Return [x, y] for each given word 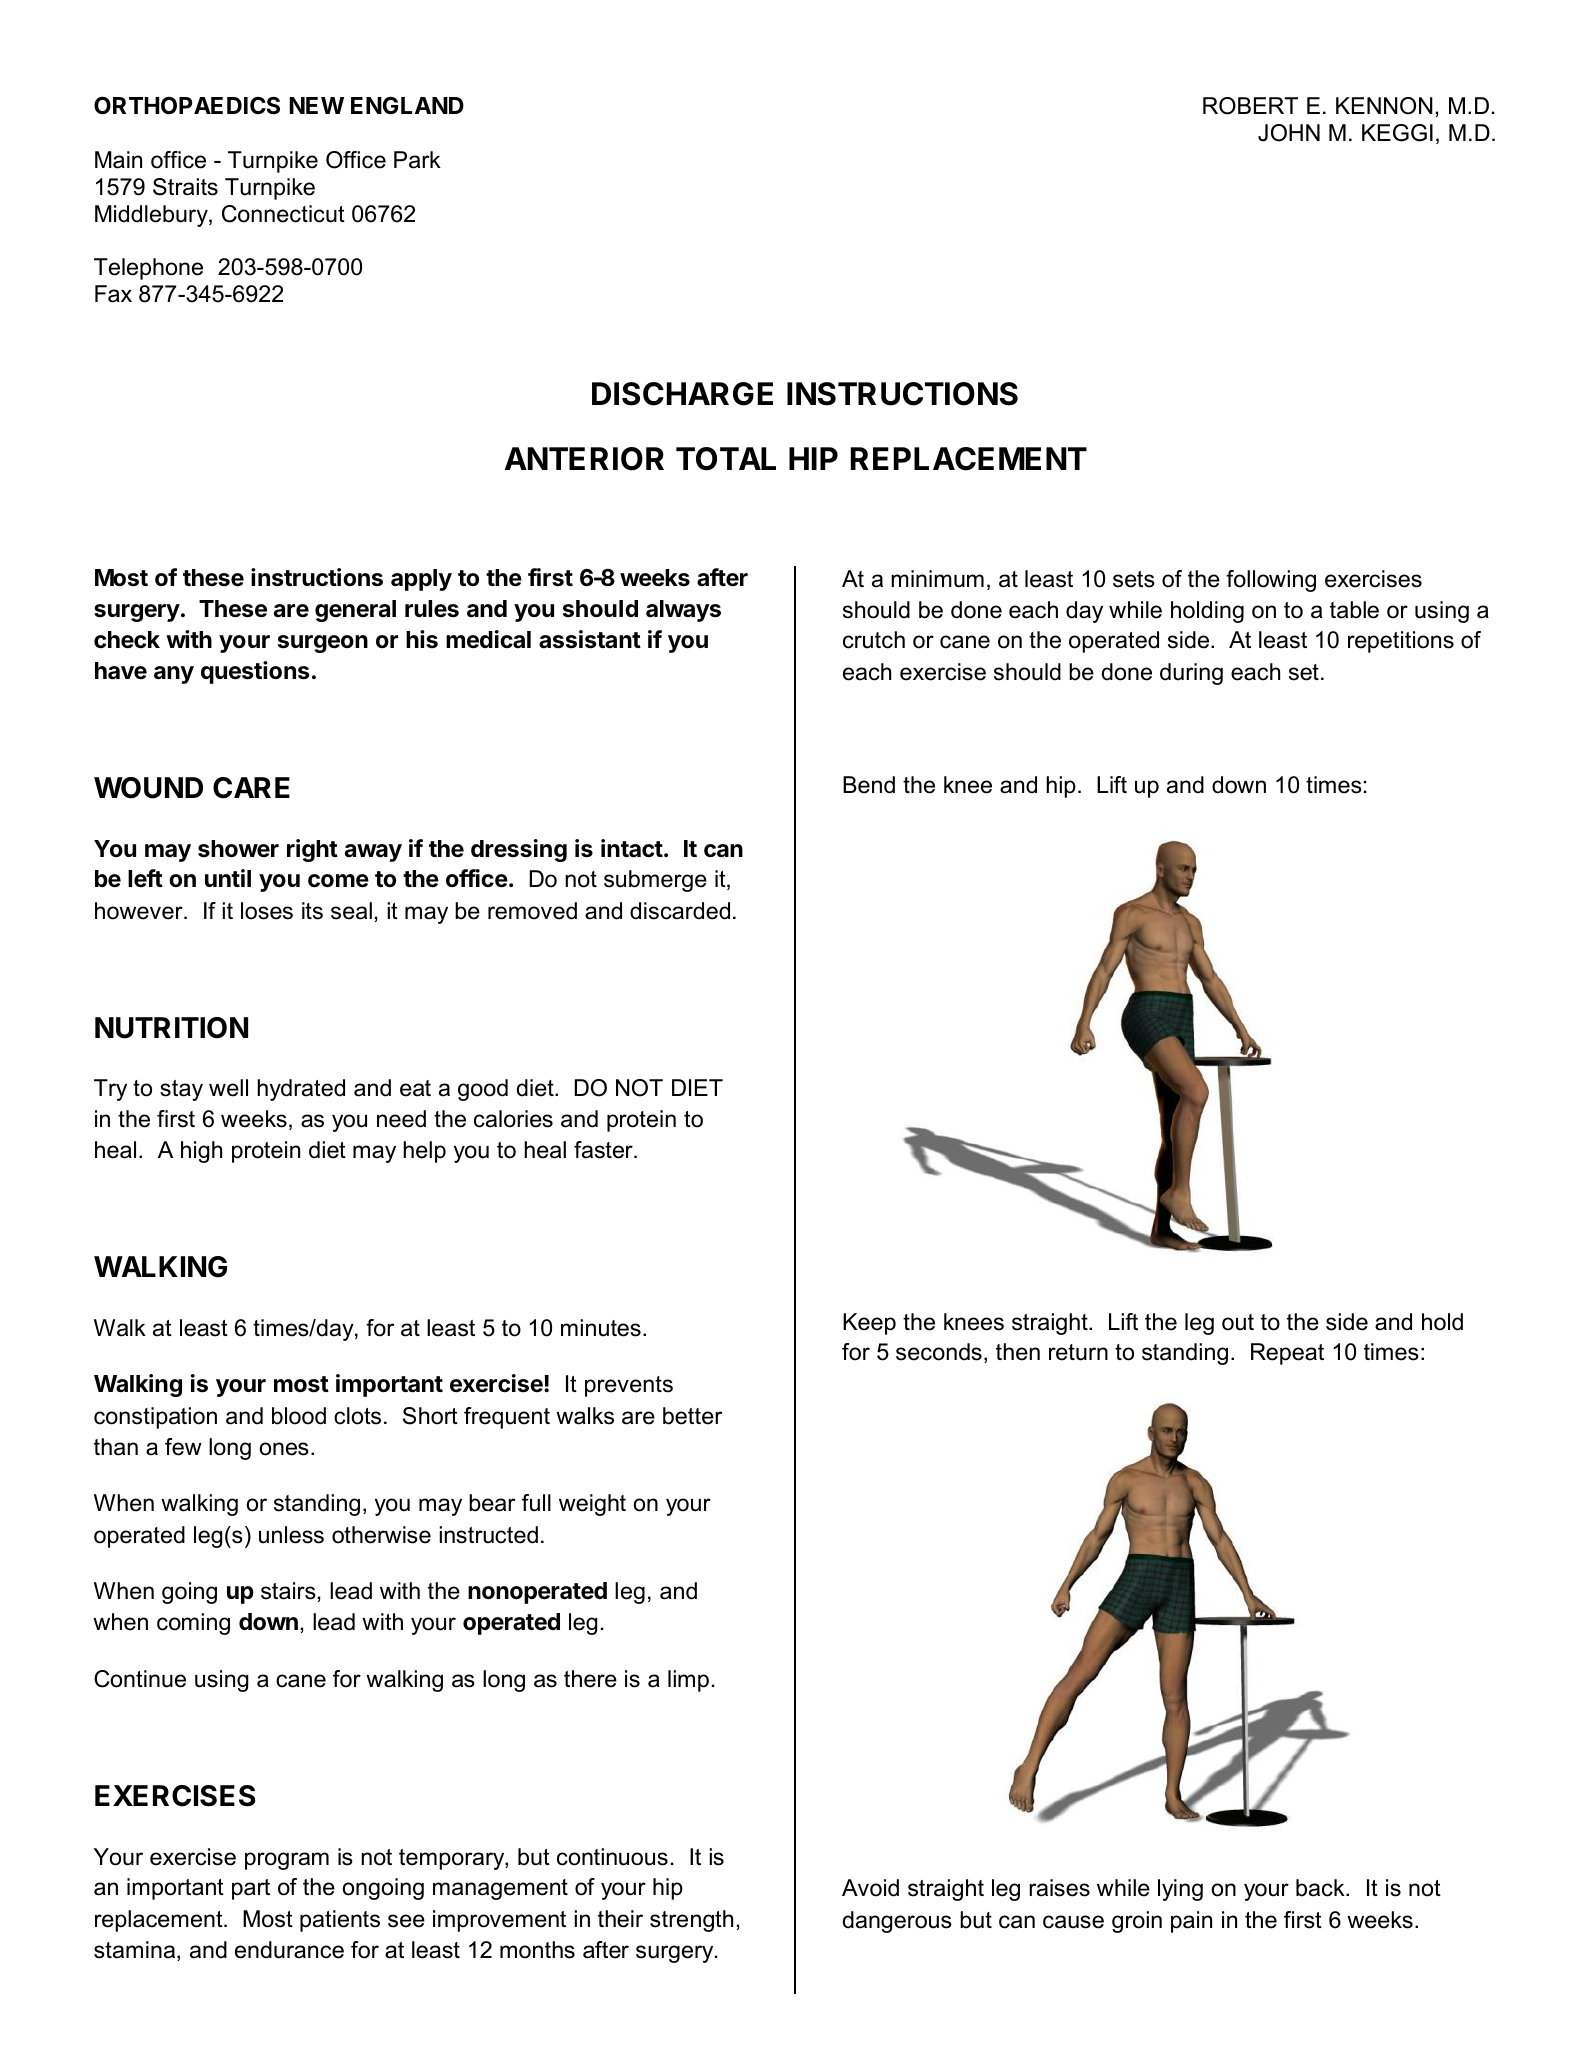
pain [1191, 1922]
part [251, 1889]
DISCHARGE [682, 394]
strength [691, 1921]
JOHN [1289, 133]
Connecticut [283, 214]
